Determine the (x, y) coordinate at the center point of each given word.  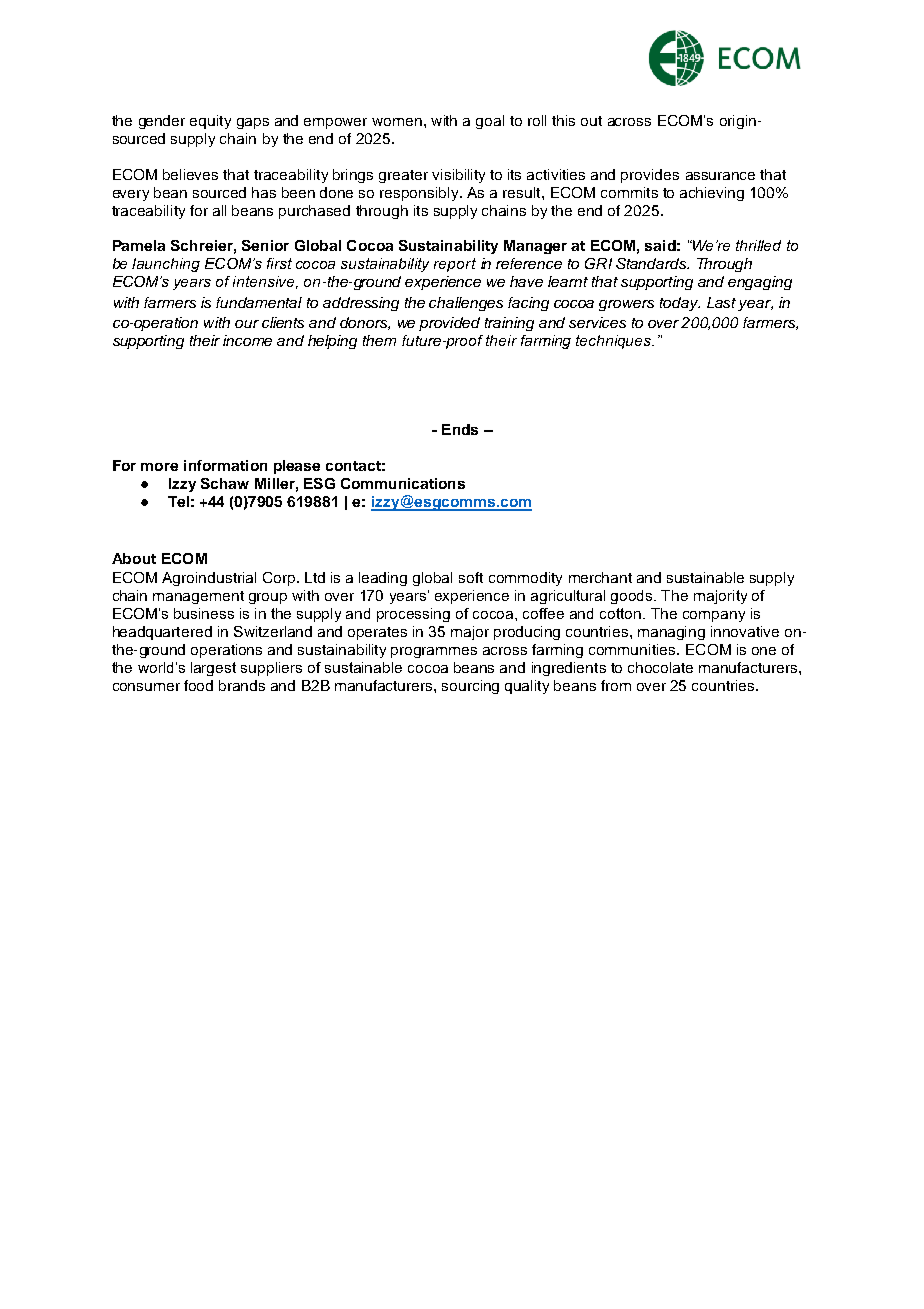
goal (490, 122)
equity (210, 122)
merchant (600, 577)
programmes (434, 652)
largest (213, 669)
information (225, 465)
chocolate (660, 667)
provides (650, 176)
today (680, 304)
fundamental (259, 302)
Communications (403, 483)
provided (449, 324)
